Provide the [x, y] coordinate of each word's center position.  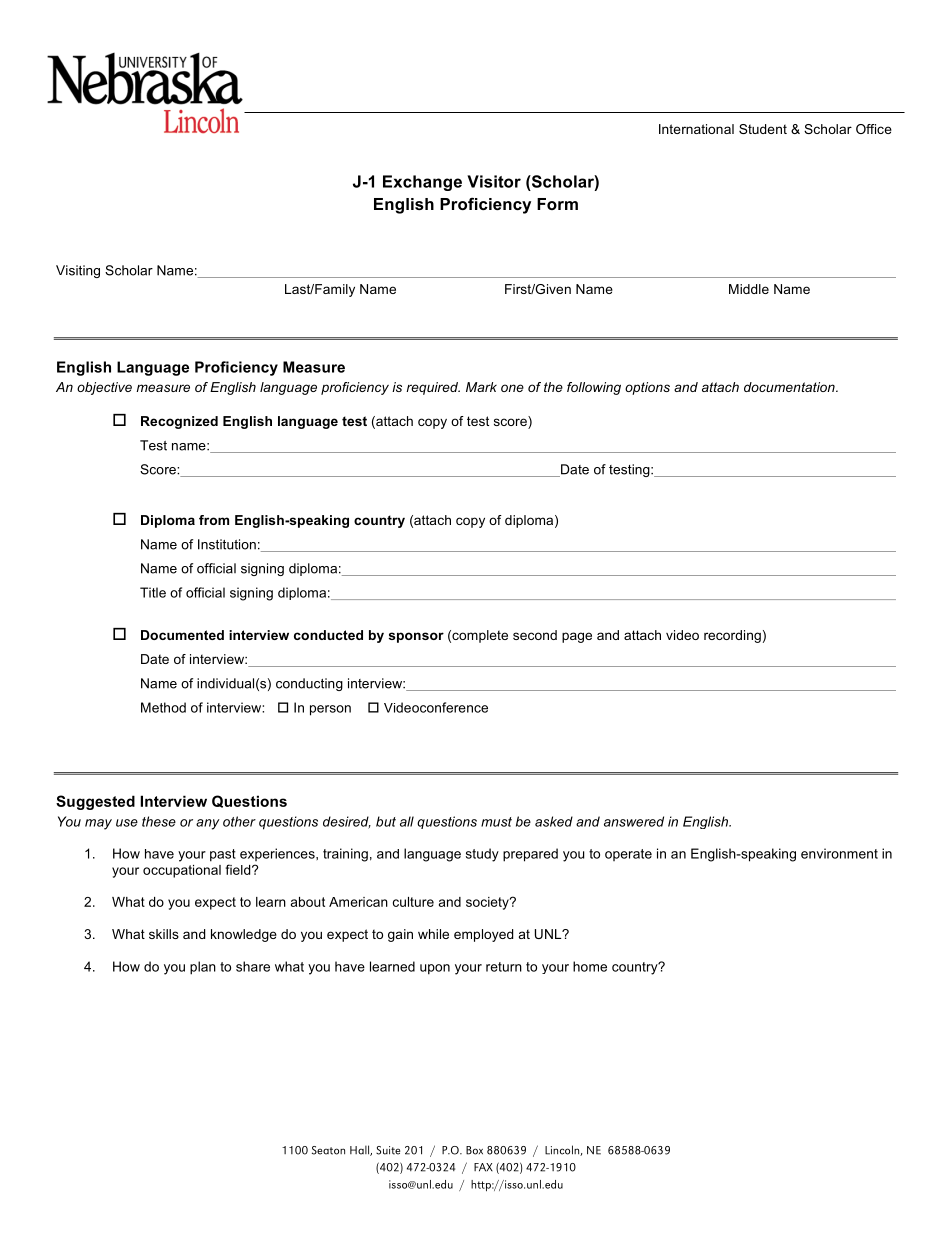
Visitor [494, 181]
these [159, 821]
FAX [483, 1167]
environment [839, 853]
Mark [481, 387]
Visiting [78, 271]
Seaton [328, 1150]
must [496, 822]
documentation [790, 387]
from [214, 520]
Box [474, 1150]
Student [763, 129]
